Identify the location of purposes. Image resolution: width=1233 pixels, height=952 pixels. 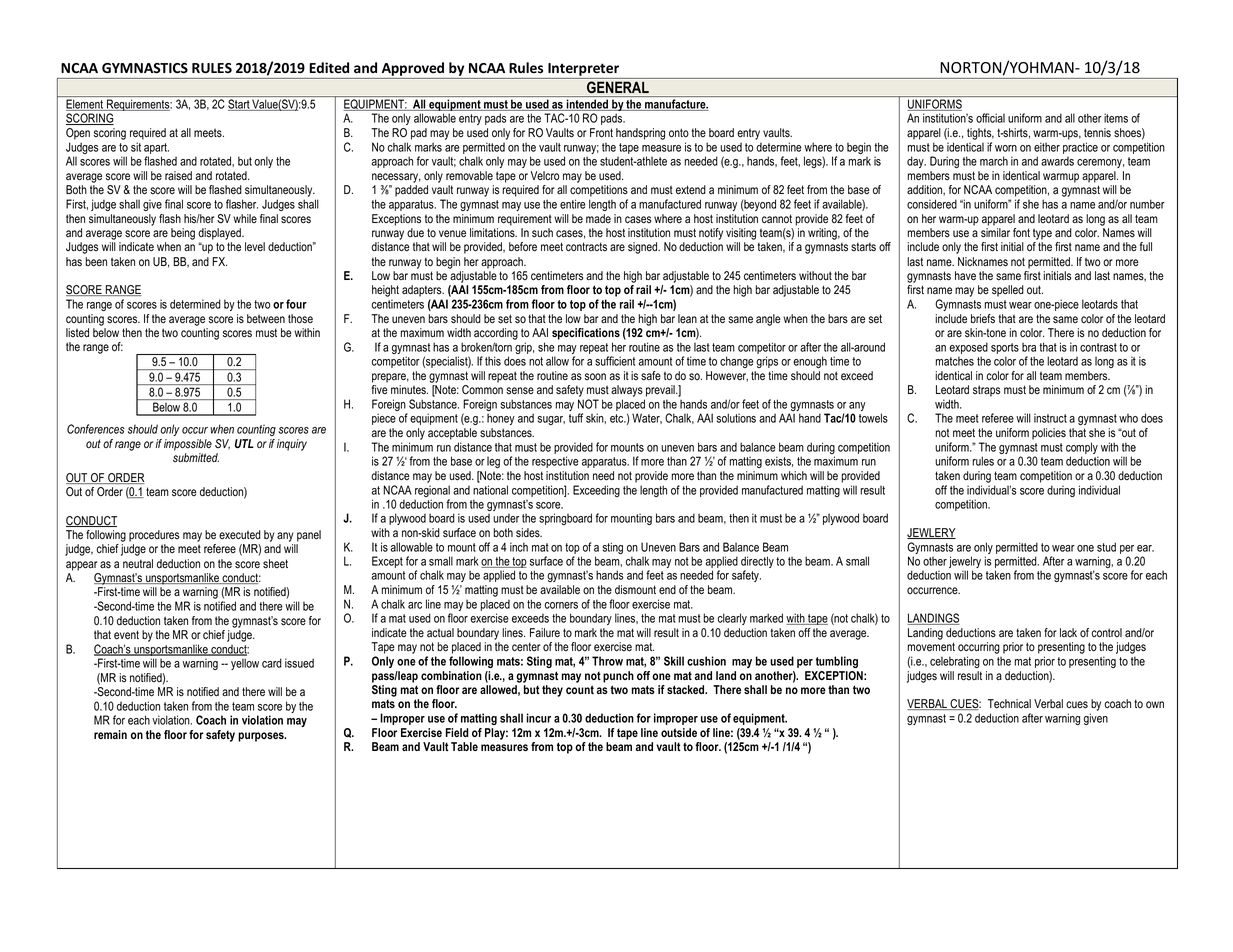
(262, 737).
